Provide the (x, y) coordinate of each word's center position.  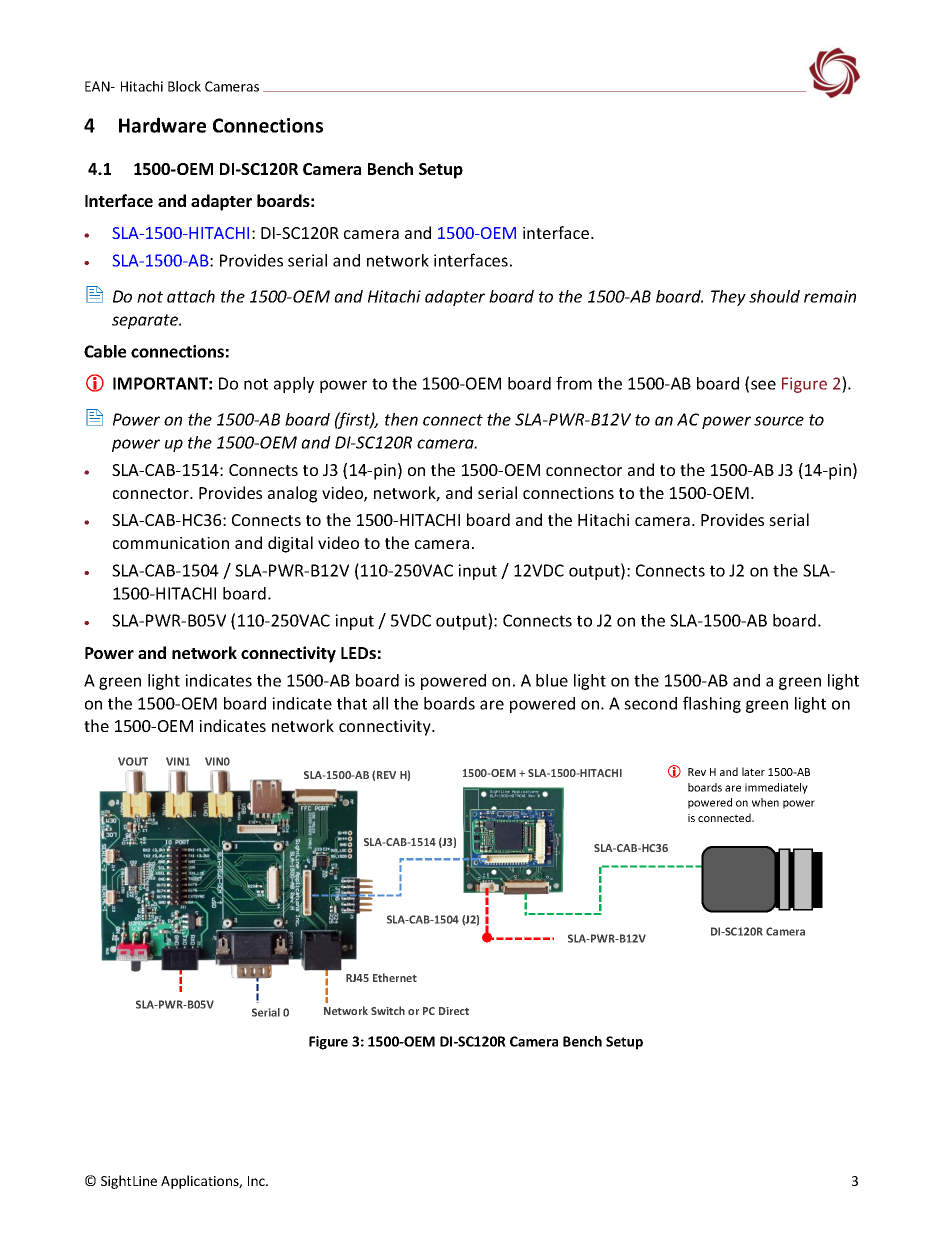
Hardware (162, 125)
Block (184, 86)
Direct (454, 1011)
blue (552, 680)
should (774, 296)
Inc (257, 1181)
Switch (388, 1010)
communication (171, 543)
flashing (712, 704)
